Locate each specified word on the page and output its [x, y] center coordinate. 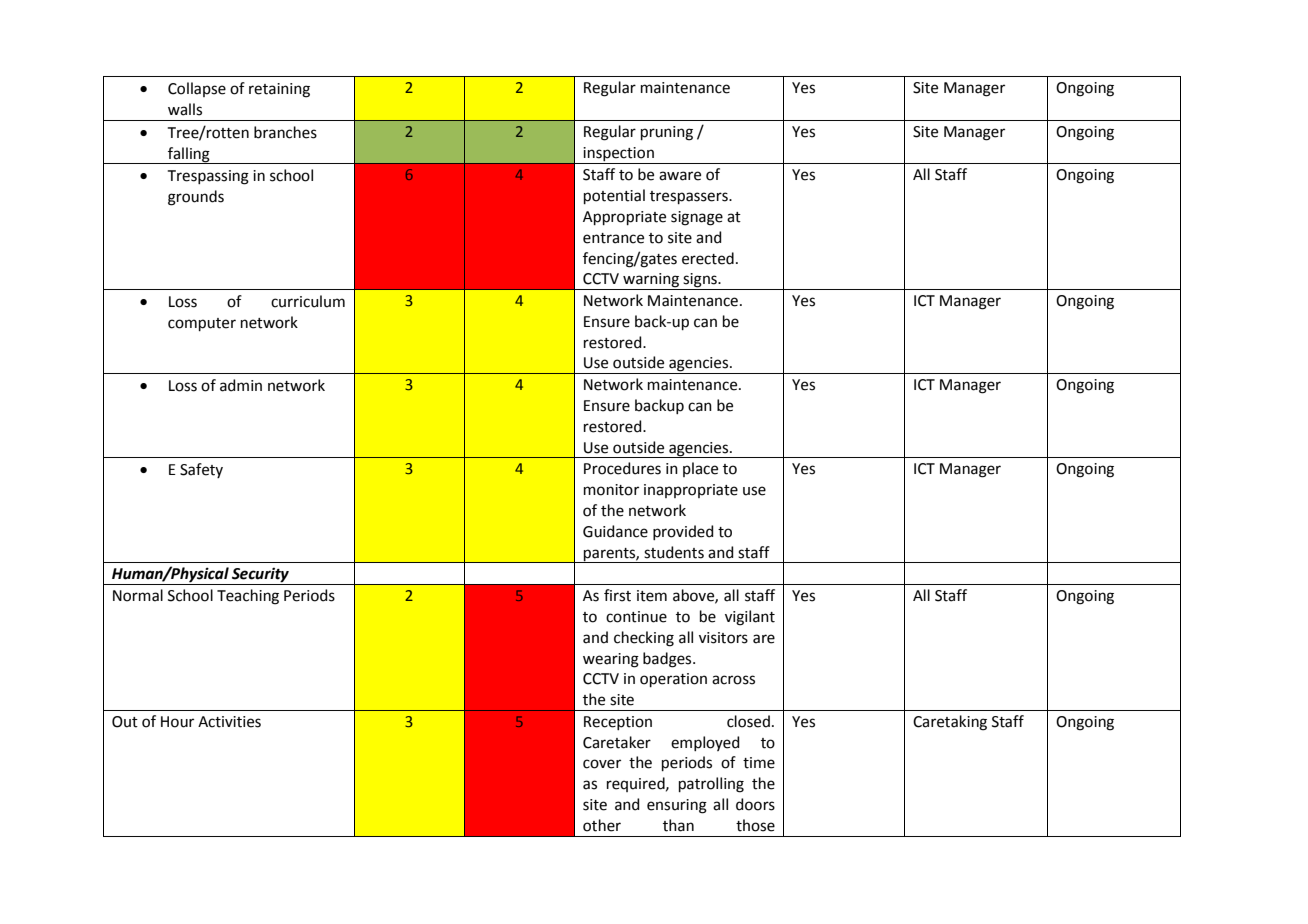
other [602, 825]
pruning [667, 133]
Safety [201, 470]
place [700, 469]
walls [185, 109]
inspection [618, 154]
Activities [229, 722]
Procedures [622, 468]
